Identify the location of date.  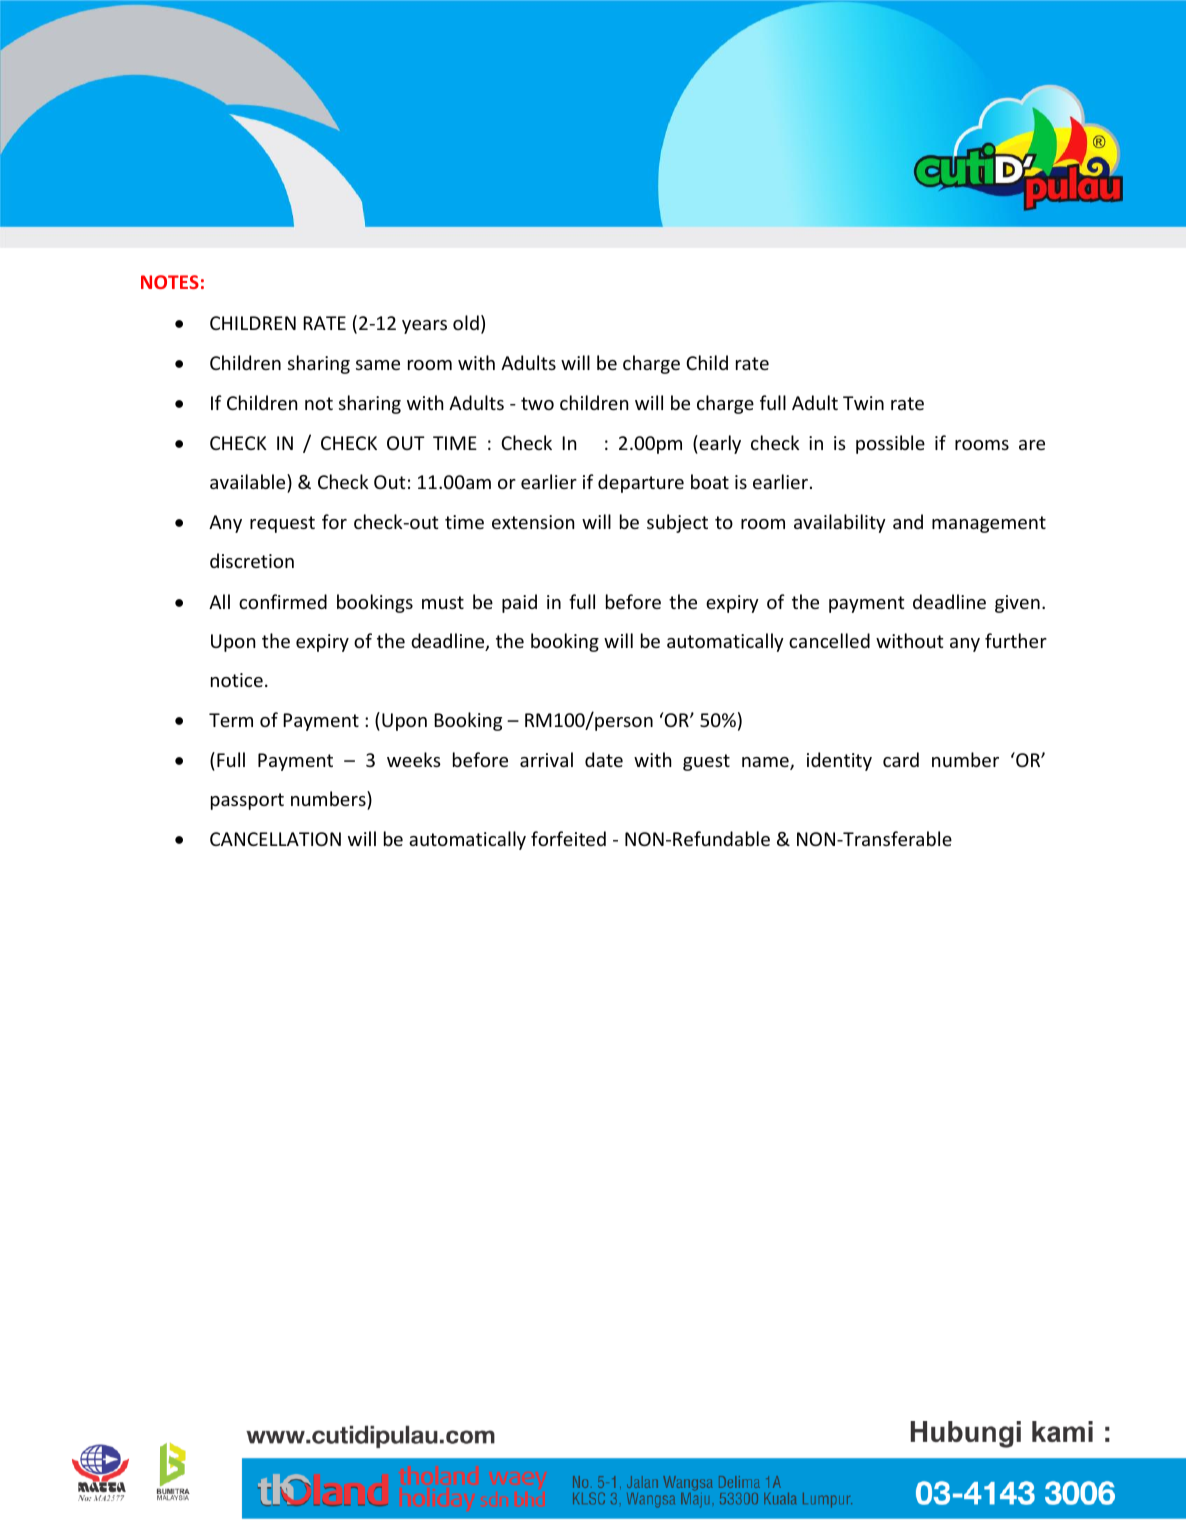
(604, 759).
